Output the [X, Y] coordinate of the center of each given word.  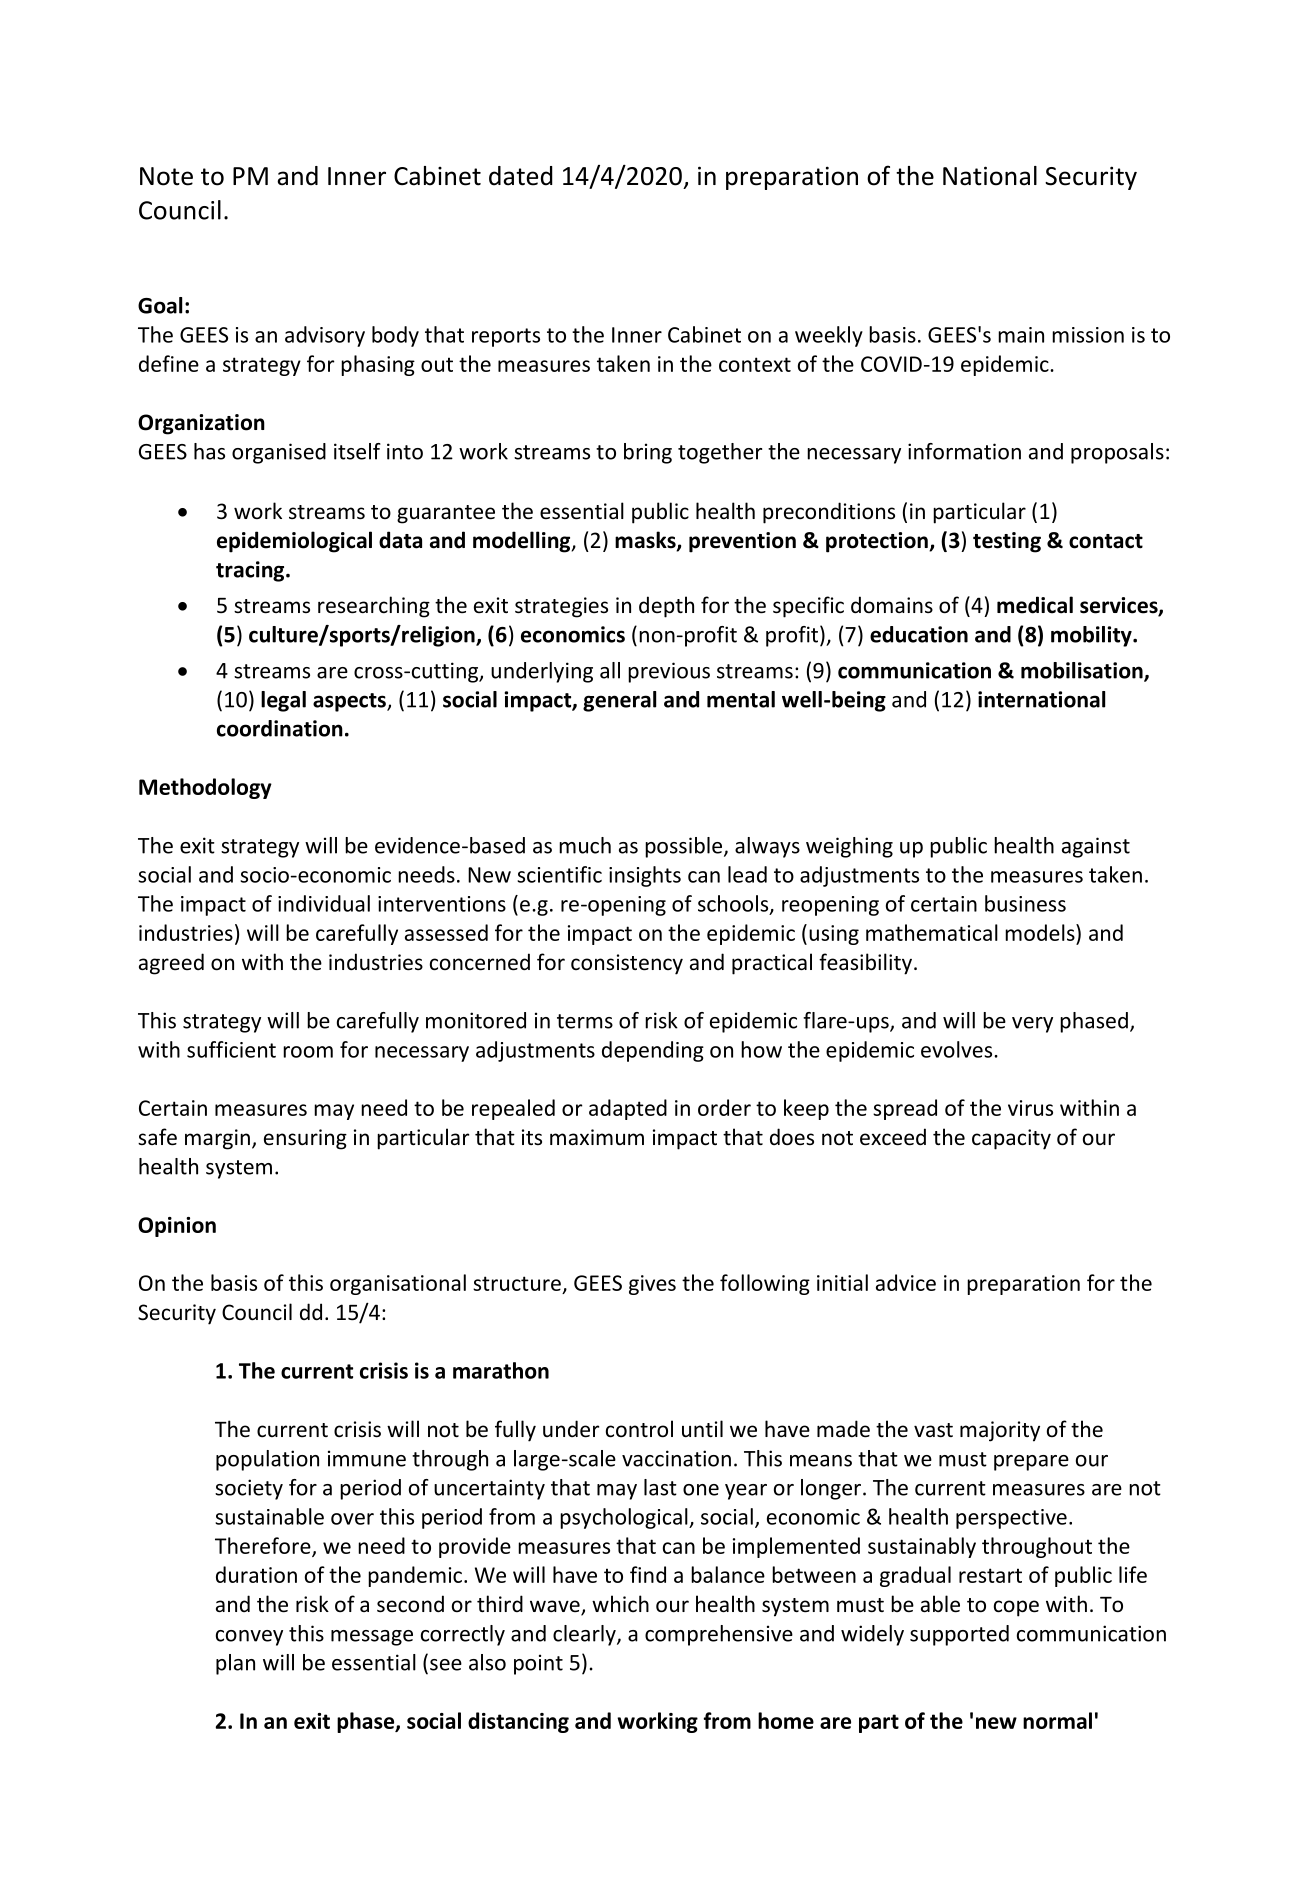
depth [666, 607]
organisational [398, 1284]
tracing [251, 571]
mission [1088, 335]
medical [1035, 605]
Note [166, 176]
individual [324, 903]
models [1041, 932]
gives [652, 1285]
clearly [585, 1635]
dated [521, 176]
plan [235, 1664]
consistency [627, 964]
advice [906, 1282]
